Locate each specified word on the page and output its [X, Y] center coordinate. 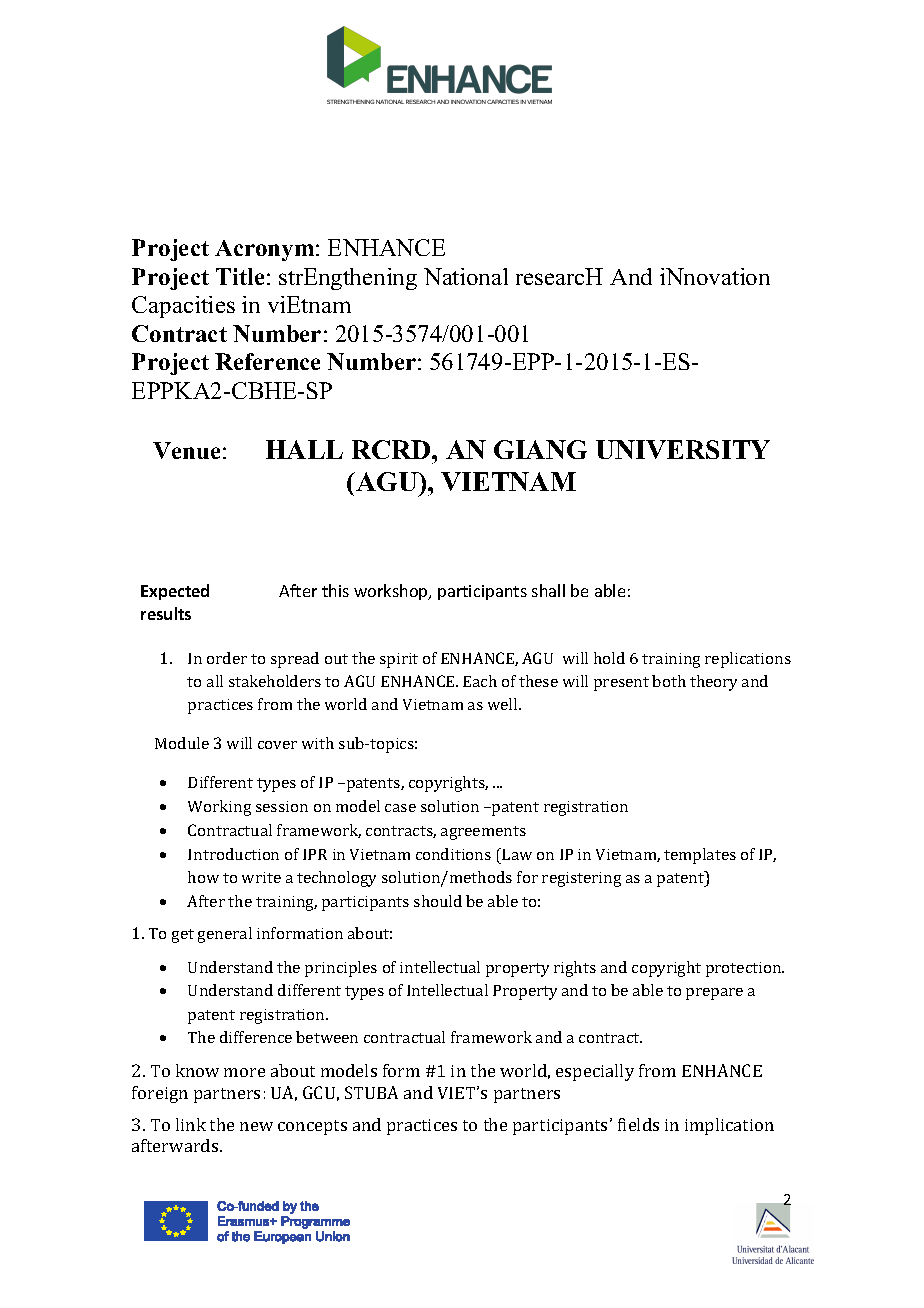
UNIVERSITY [683, 449]
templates [700, 856]
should [438, 901]
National [466, 276]
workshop [392, 592]
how [203, 877]
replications [748, 660]
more [244, 1072]
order [227, 658]
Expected [175, 592]
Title [240, 276]
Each [480, 681]
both [669, 681]
